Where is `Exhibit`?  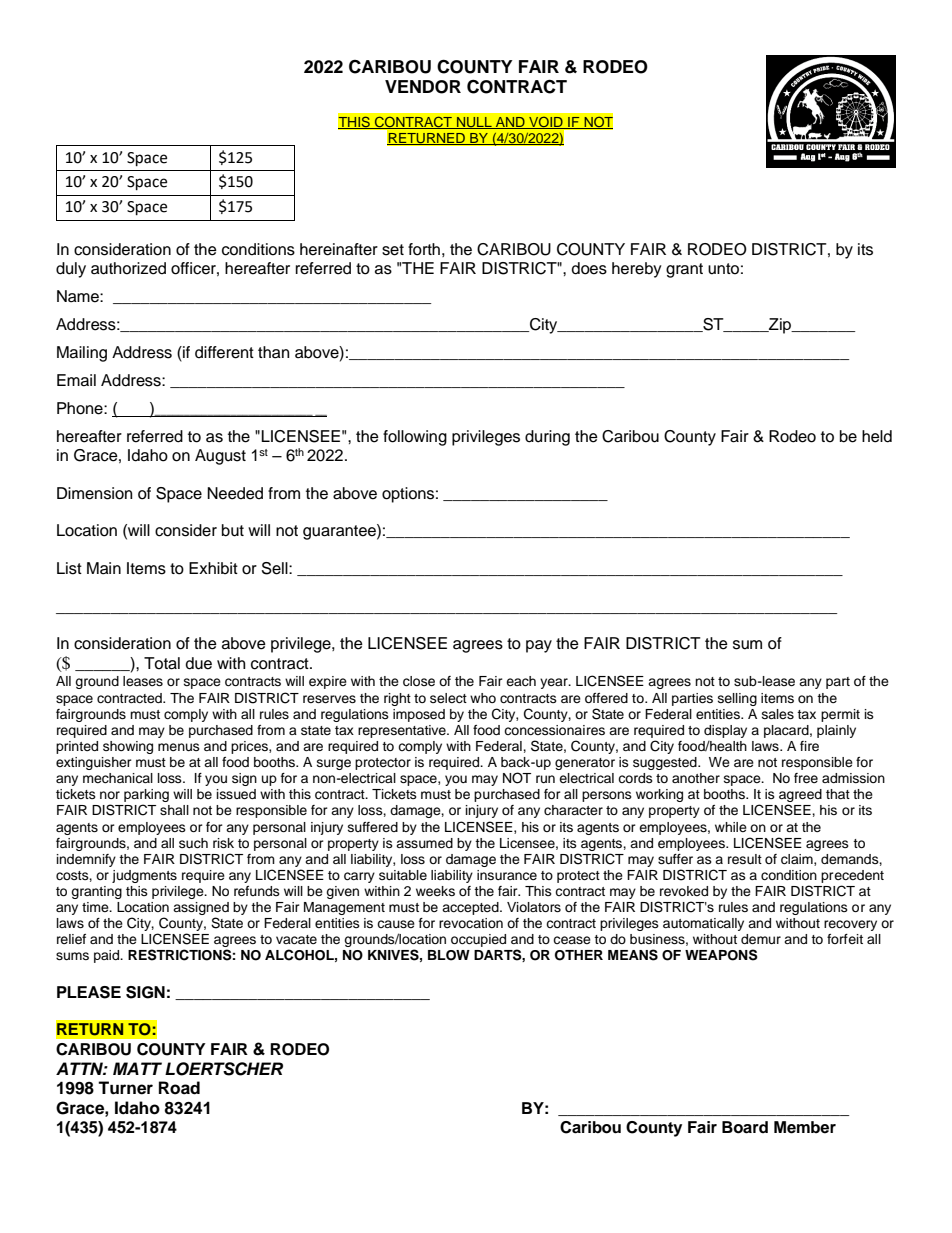 Exhibit is located at coordinates (213, 568).
